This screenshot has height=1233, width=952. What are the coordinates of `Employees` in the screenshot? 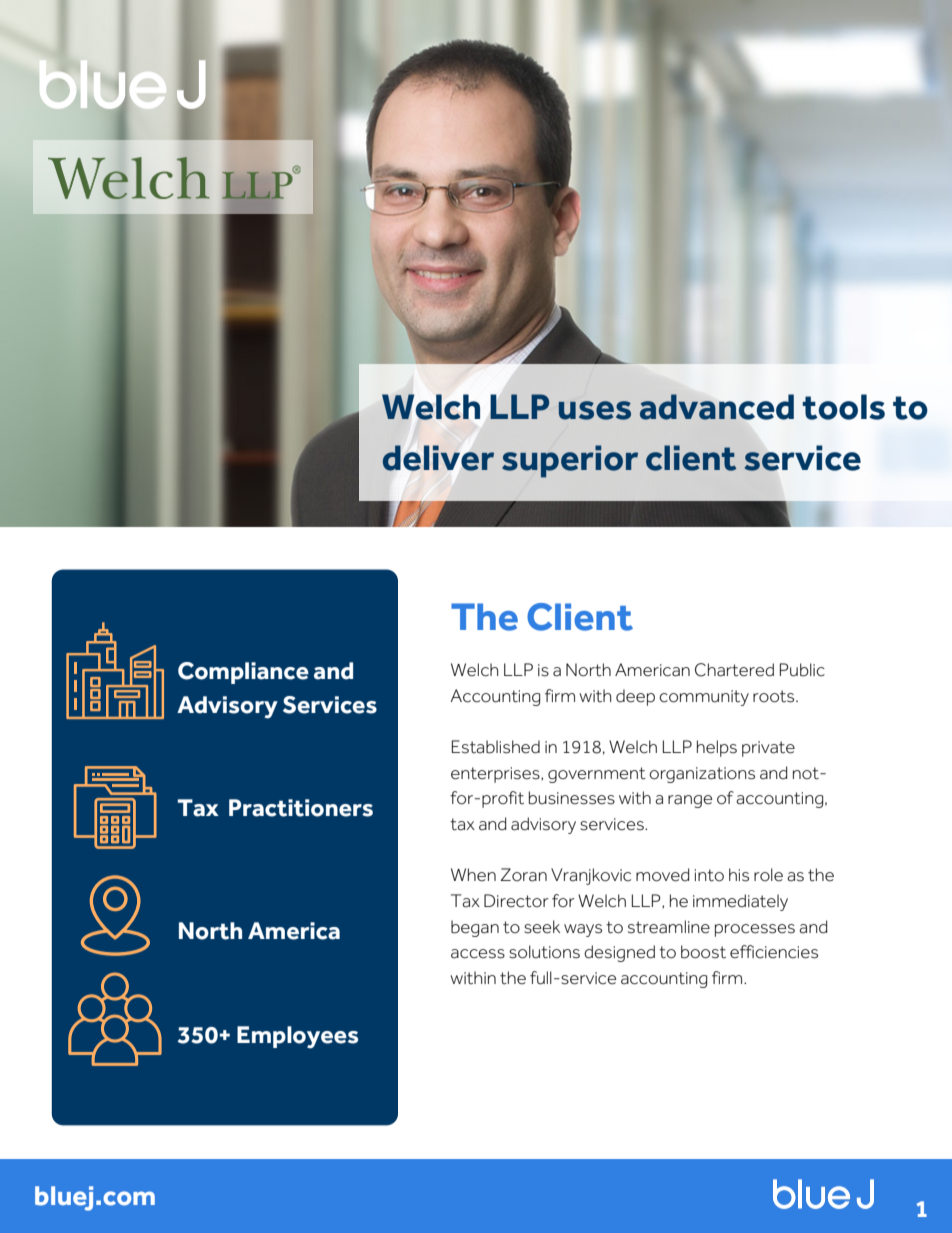 It's located at (297, 1037).
